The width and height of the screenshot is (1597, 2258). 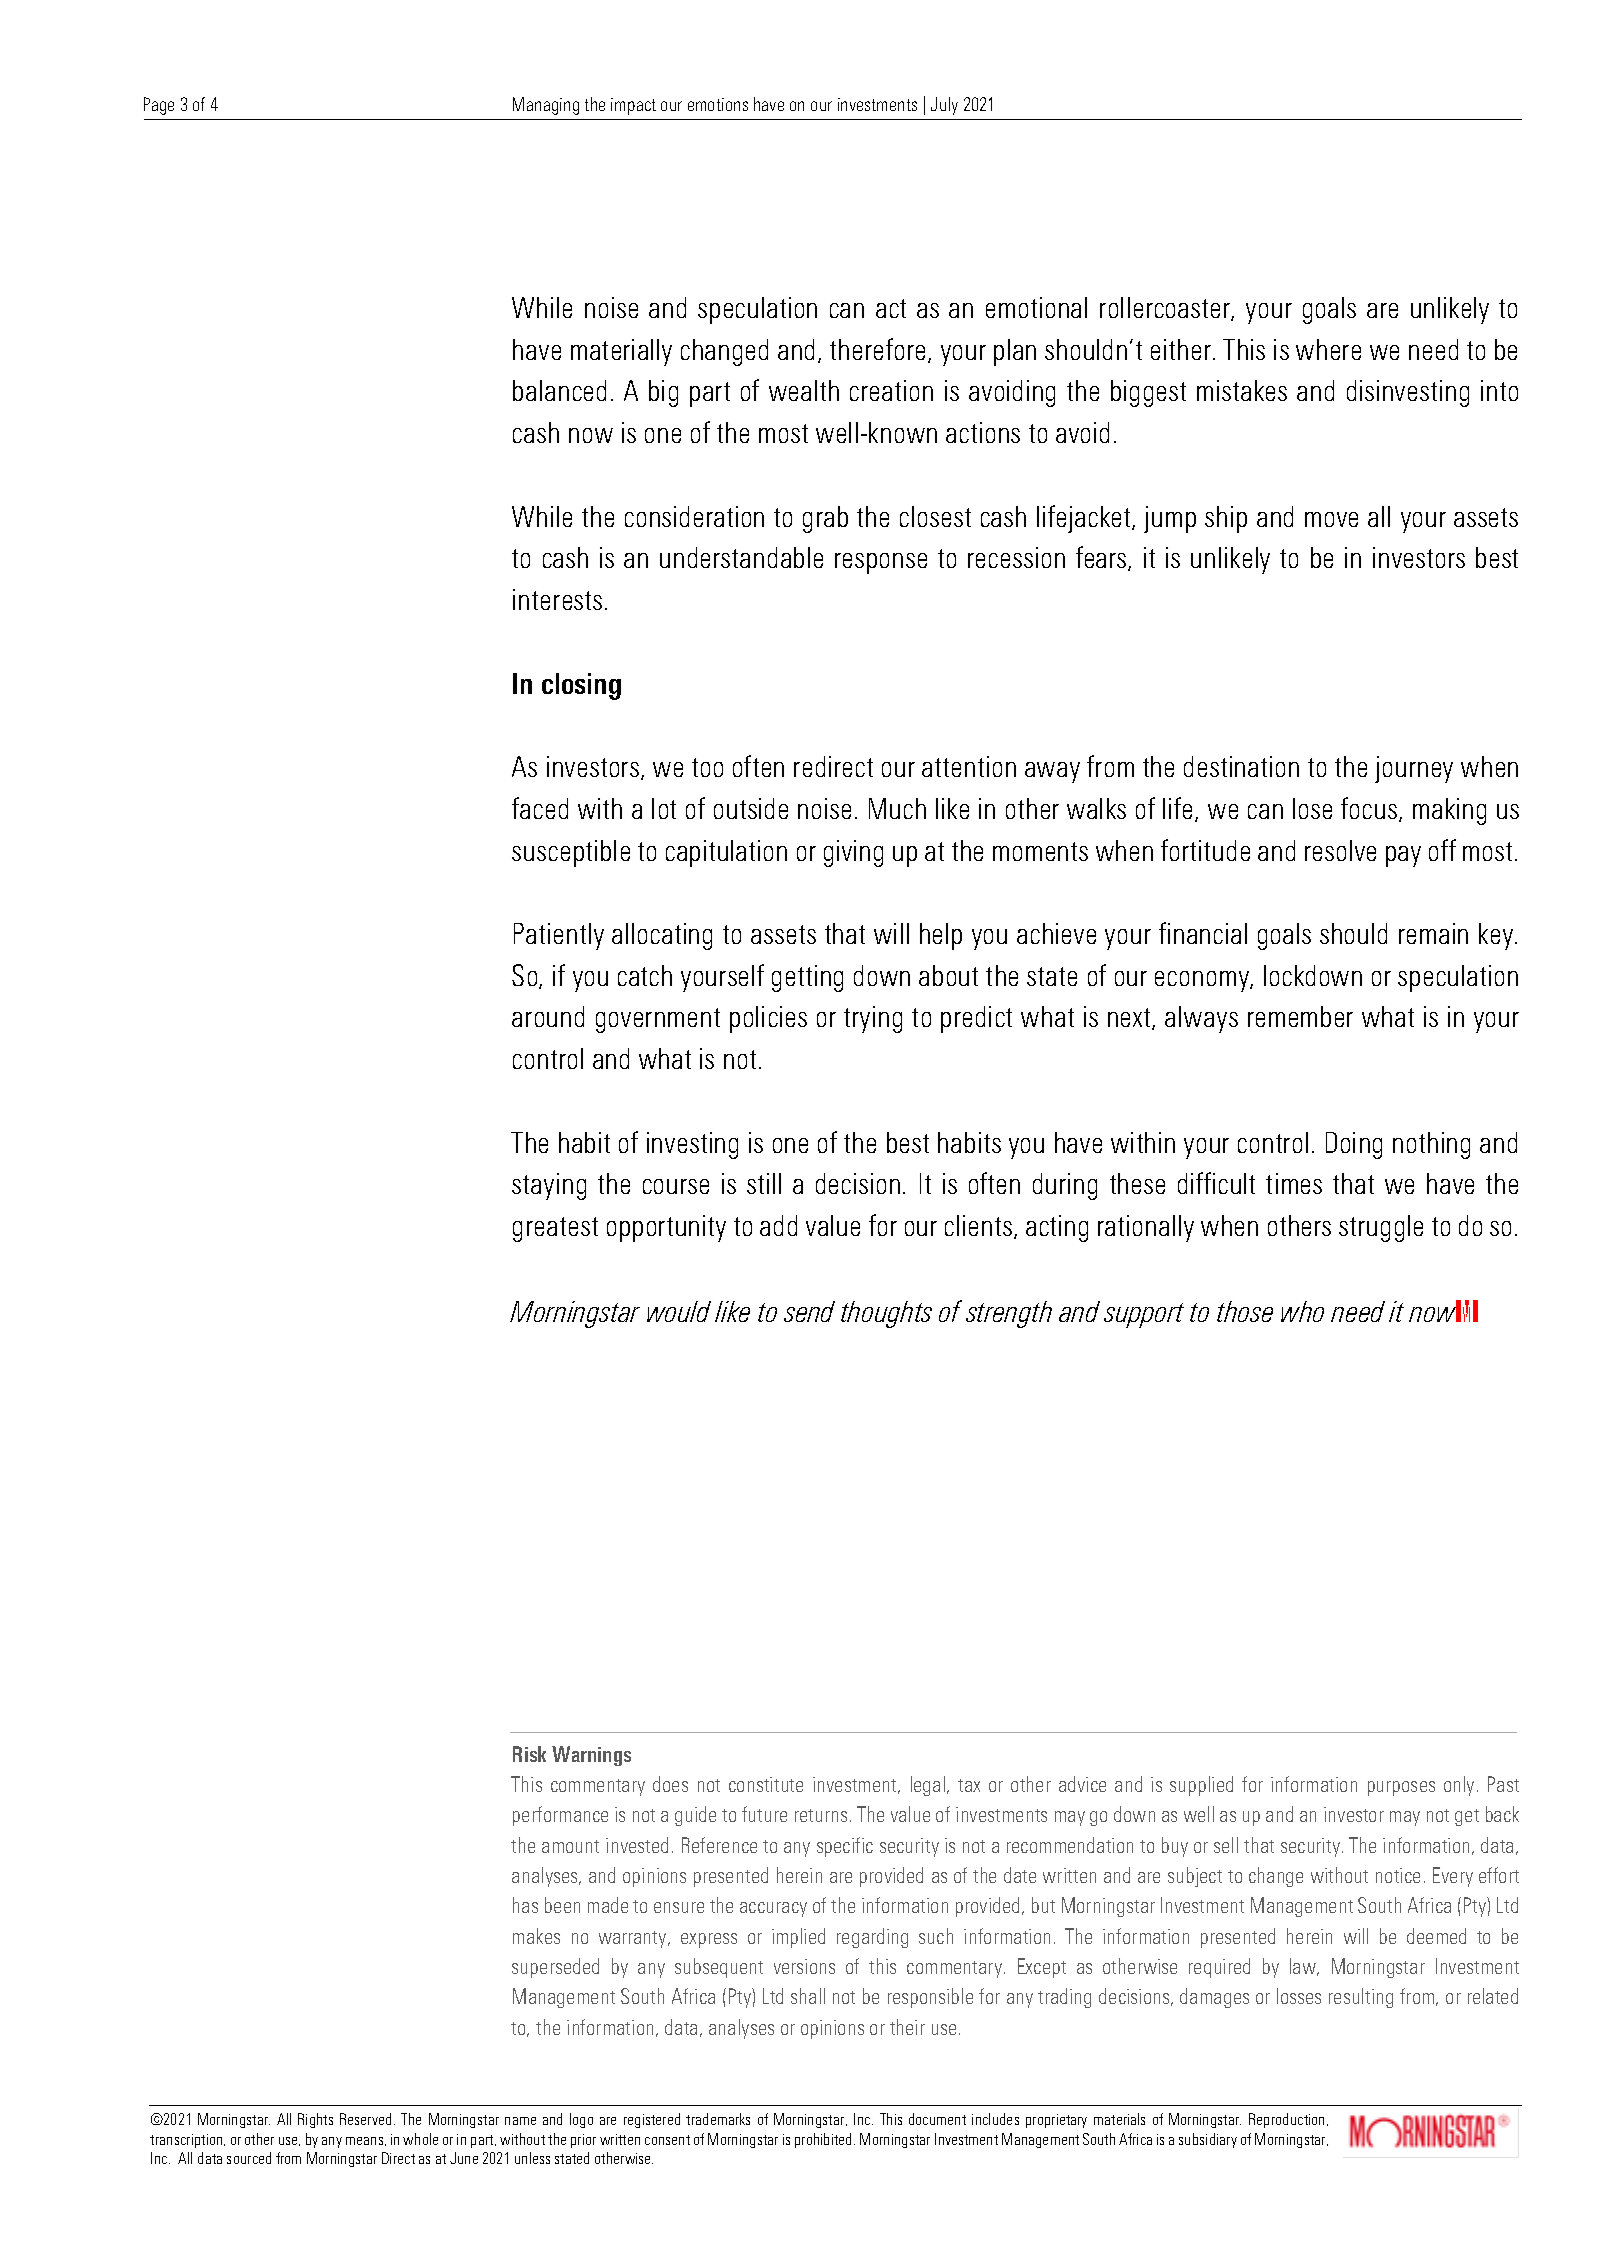 I want to click on prohibited, so click(x=825, y=2140).
